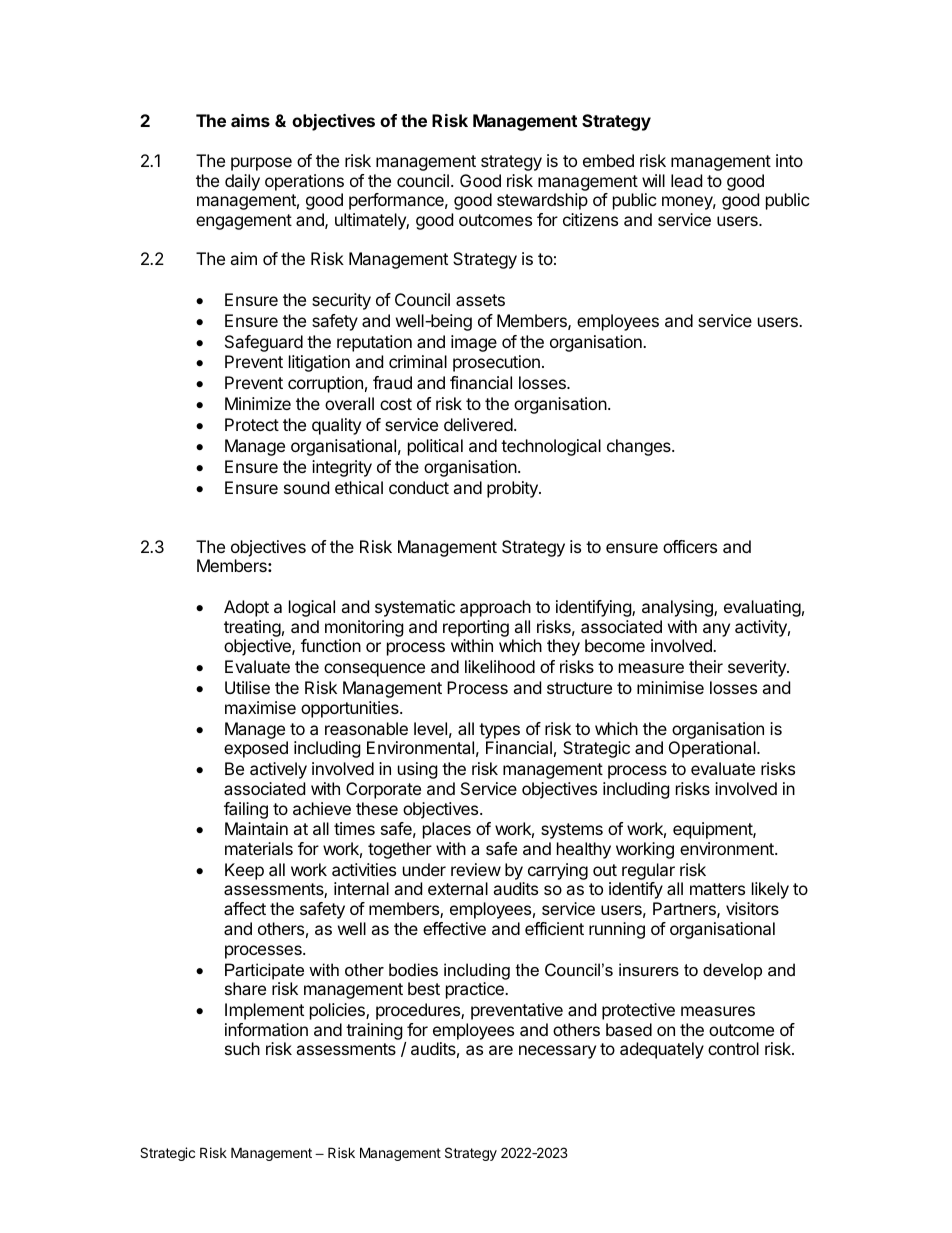 Image resolution: width=952 pixels, height=1233 pixels. I want to click on types, so click(499, 731).
